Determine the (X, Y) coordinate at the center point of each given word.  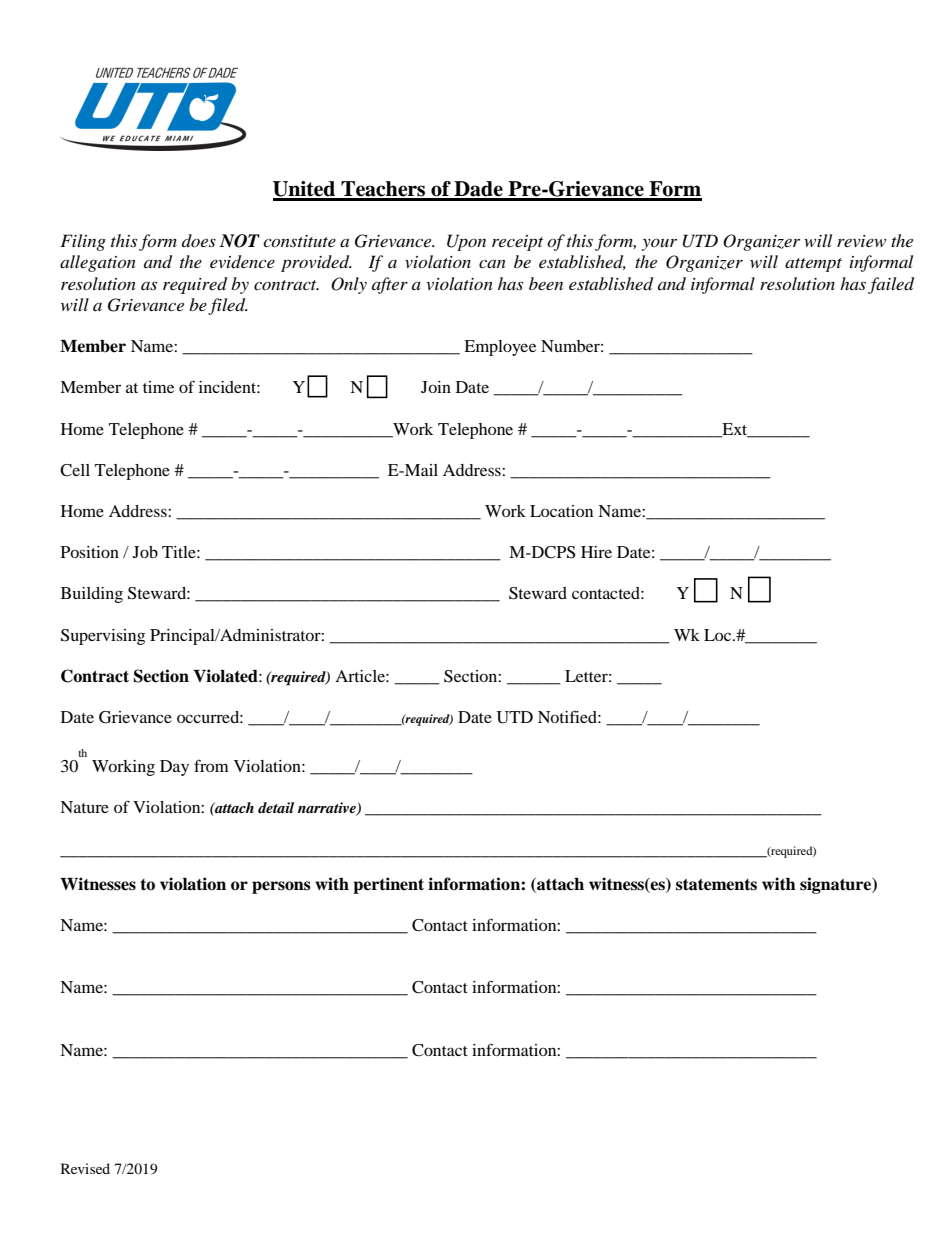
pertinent (388, 885)
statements (716, 885)
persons (281, 887)
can (492, 264)
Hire (596, 552)
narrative (328, 809)
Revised (85, 1168)
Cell (75, 470)
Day (174, 768)
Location (561, 511)
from (211, 765)
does (199, 240)
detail (276, 807)
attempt (813, 265)
